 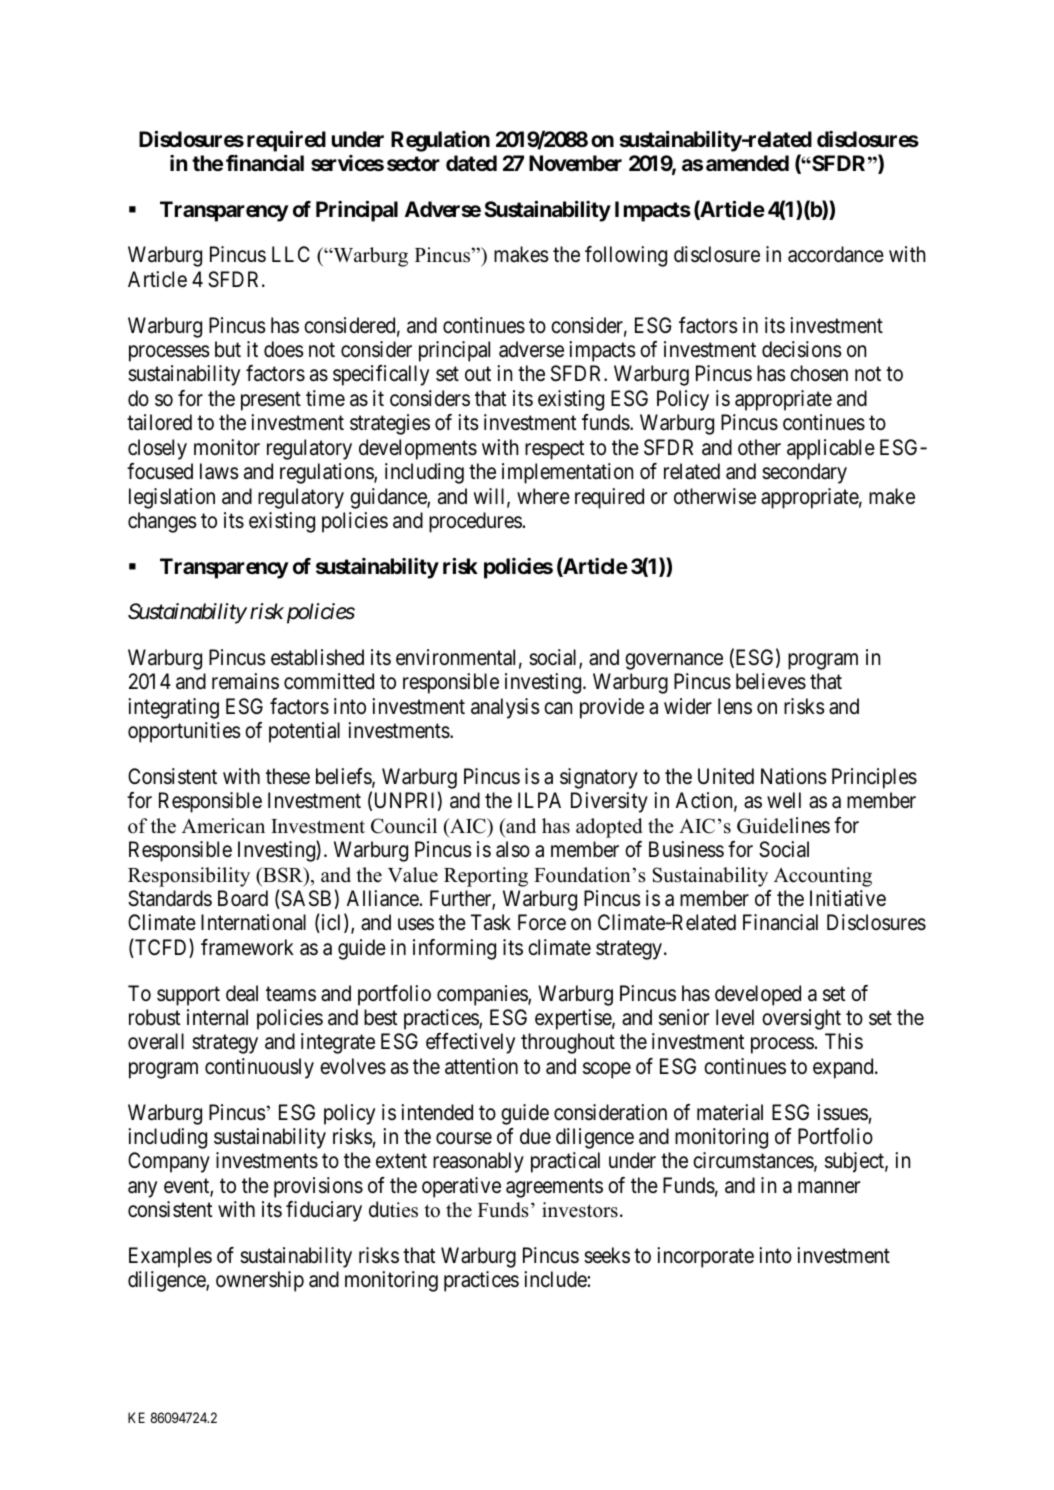 What do you see at coordinates (747, 163) in the screenshot?
I see `amended` at bounding box center [747, 163].
